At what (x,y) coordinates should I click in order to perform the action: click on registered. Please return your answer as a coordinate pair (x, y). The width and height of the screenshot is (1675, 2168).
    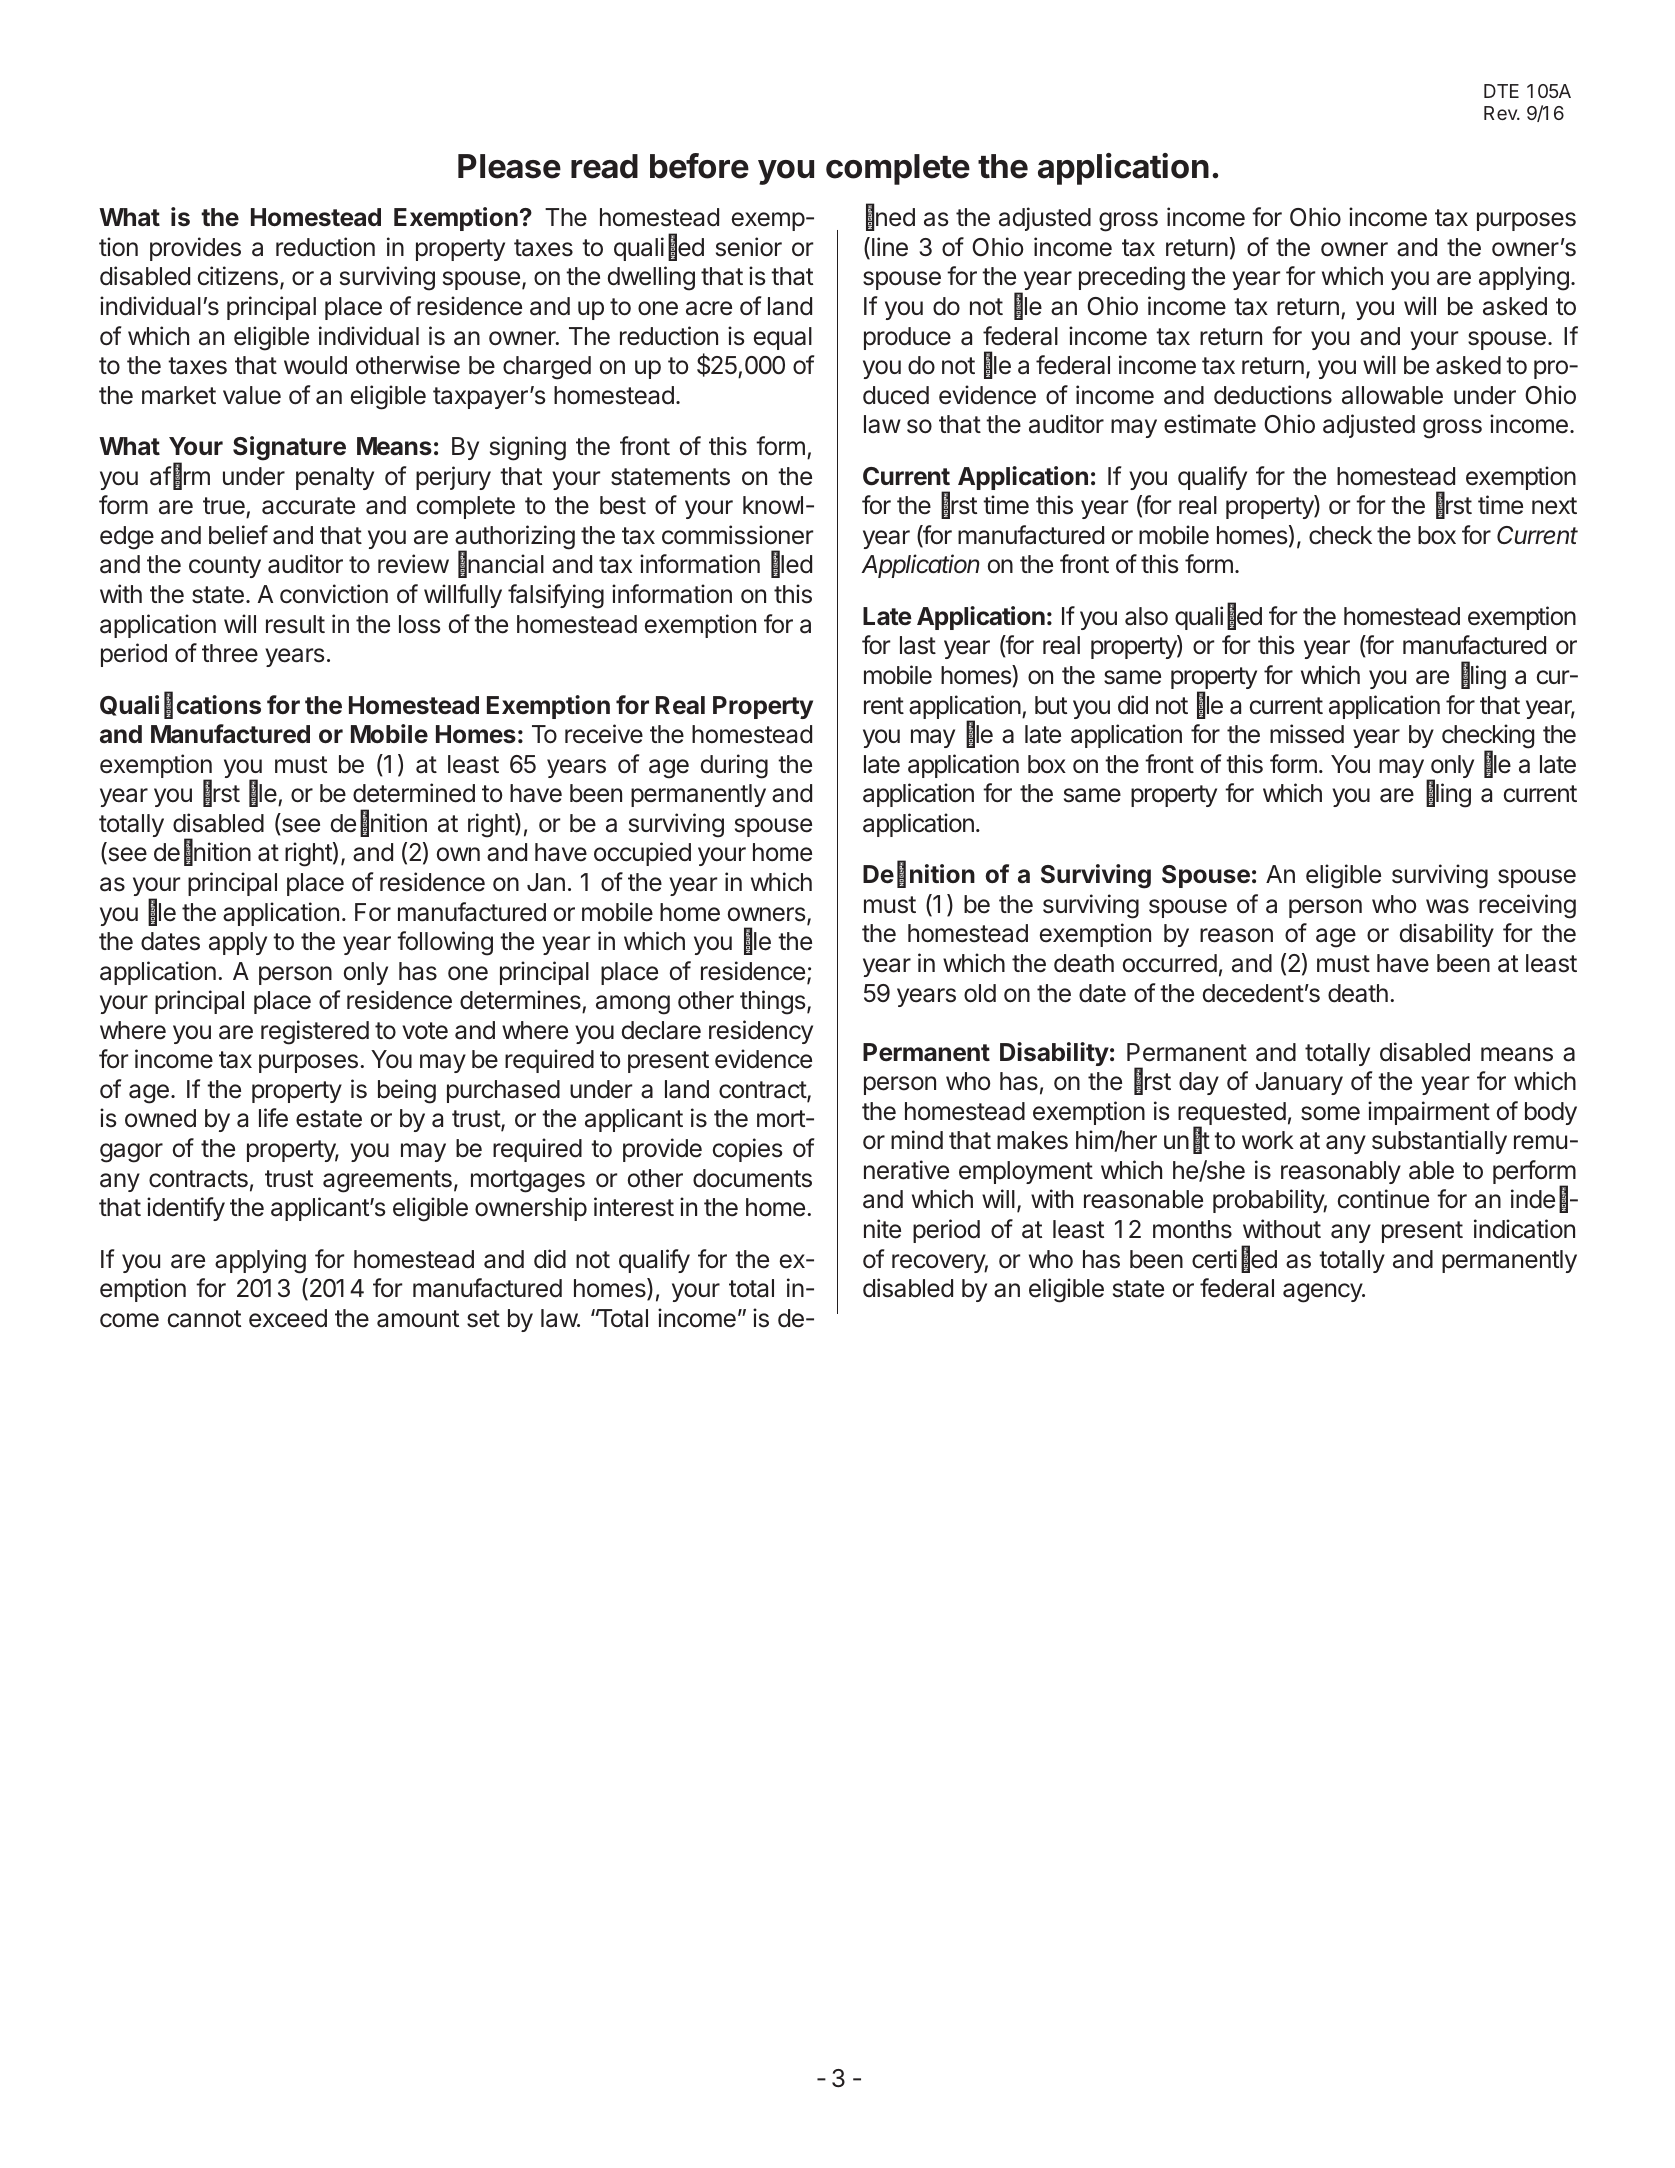
    Looking at the image, I should click on (315, 1032).
